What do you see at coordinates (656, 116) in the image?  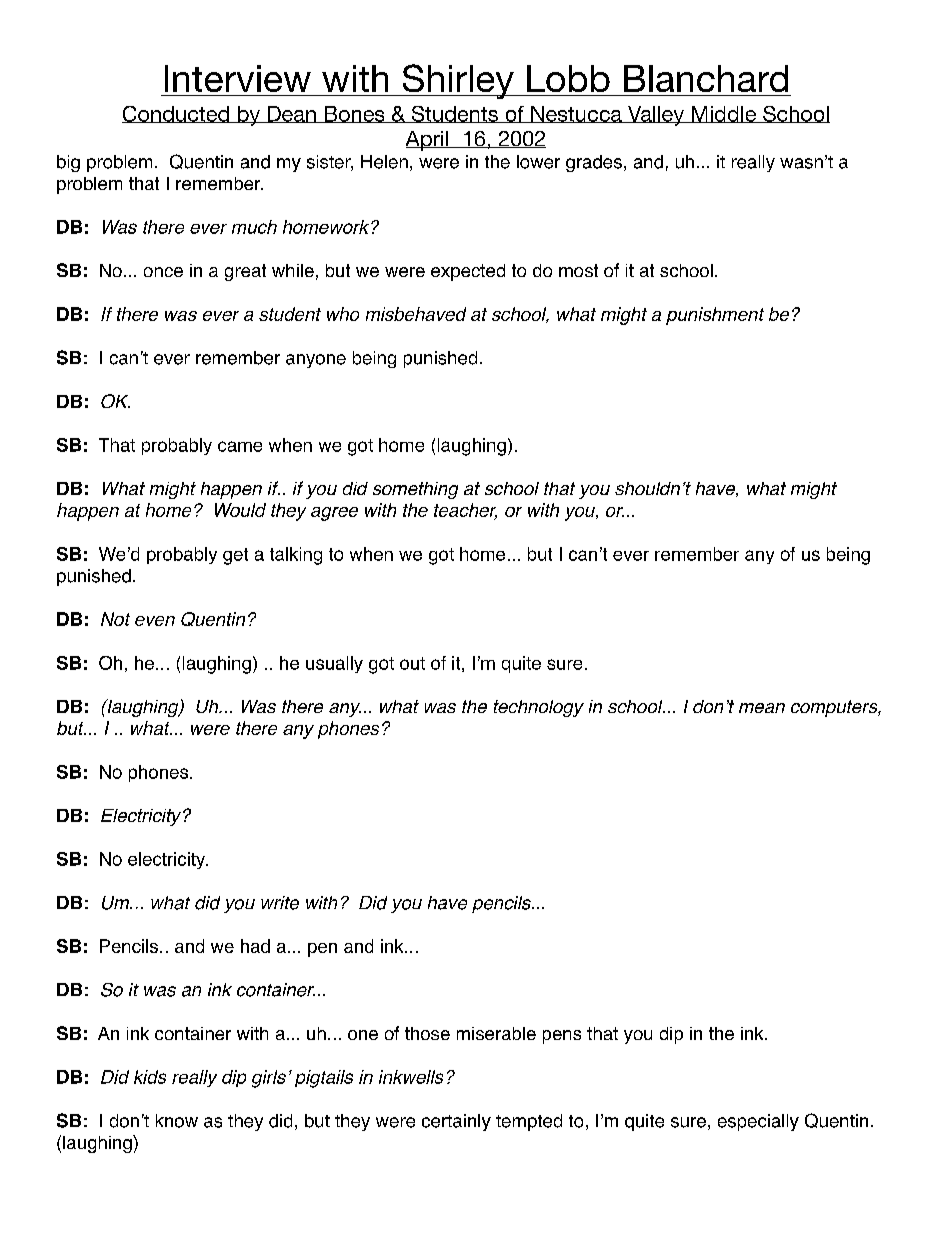 I see `Valley` at bounding box center [656, 116].
